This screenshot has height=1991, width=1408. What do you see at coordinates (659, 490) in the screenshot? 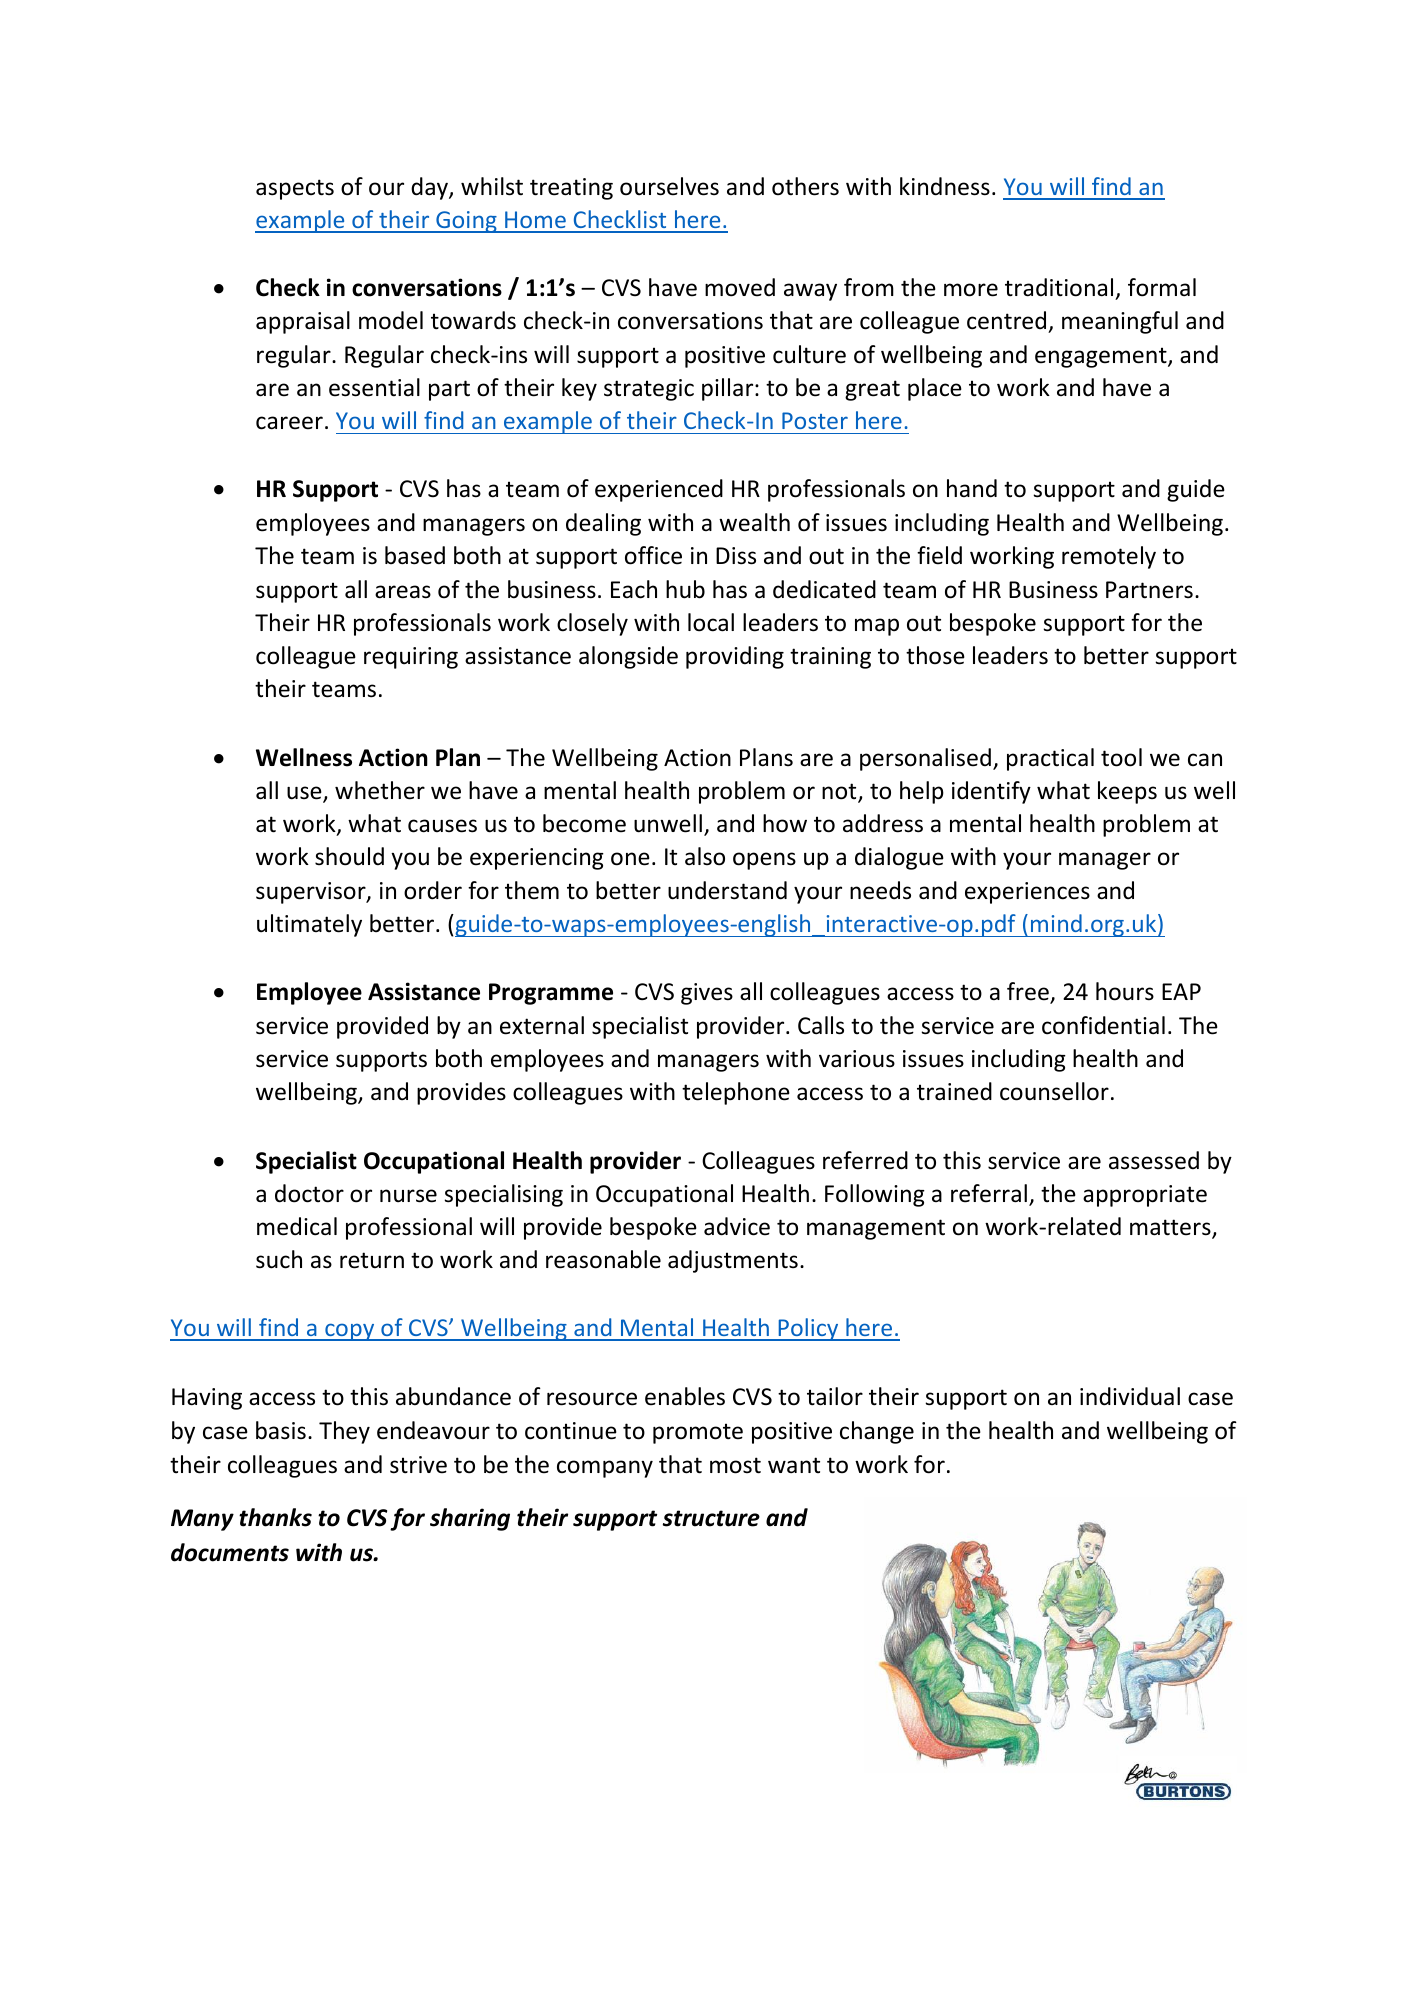
I see `experienced` at bounding box center [659, 490].
